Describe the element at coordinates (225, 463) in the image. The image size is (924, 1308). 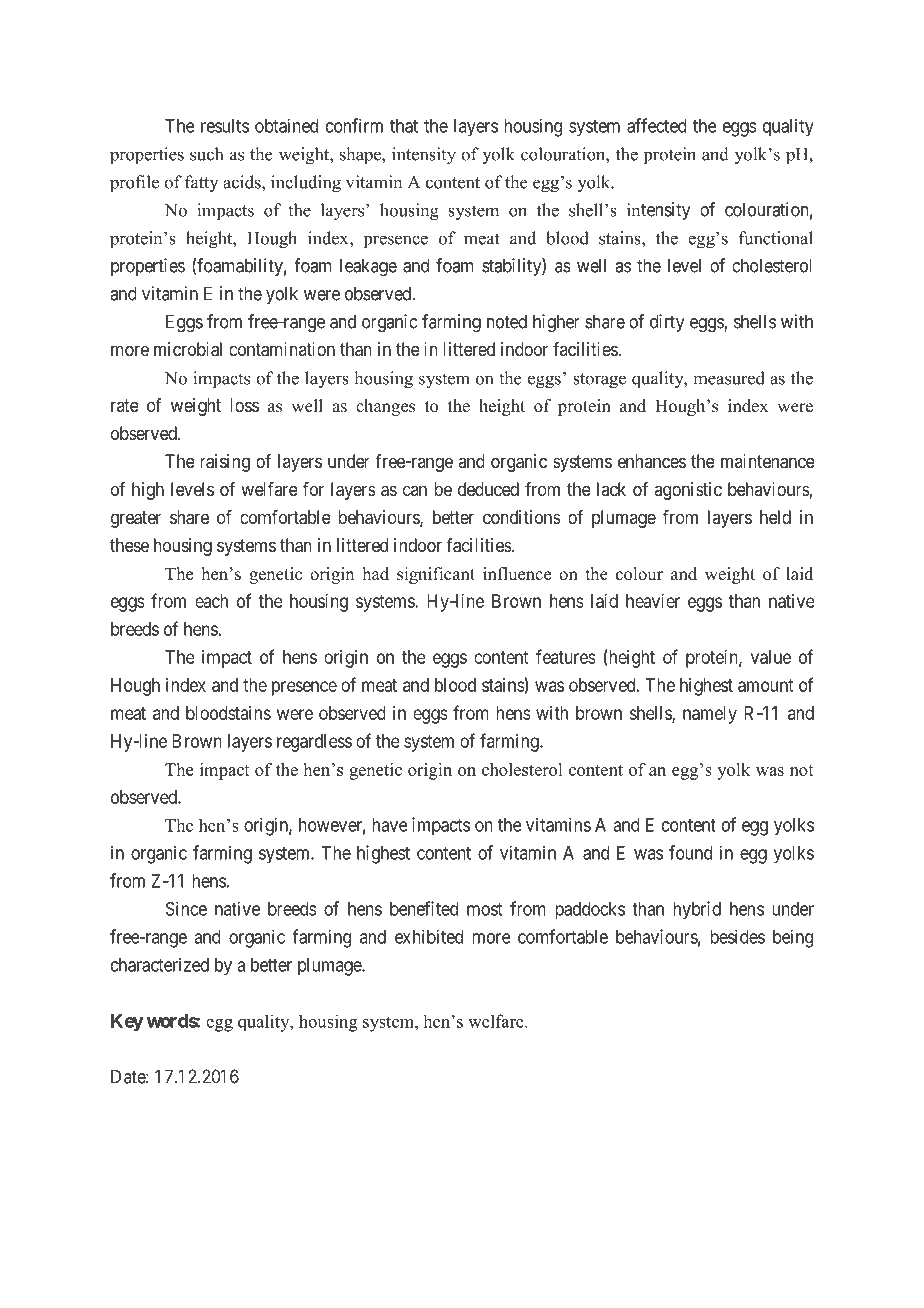
I see `raising` at that location.
